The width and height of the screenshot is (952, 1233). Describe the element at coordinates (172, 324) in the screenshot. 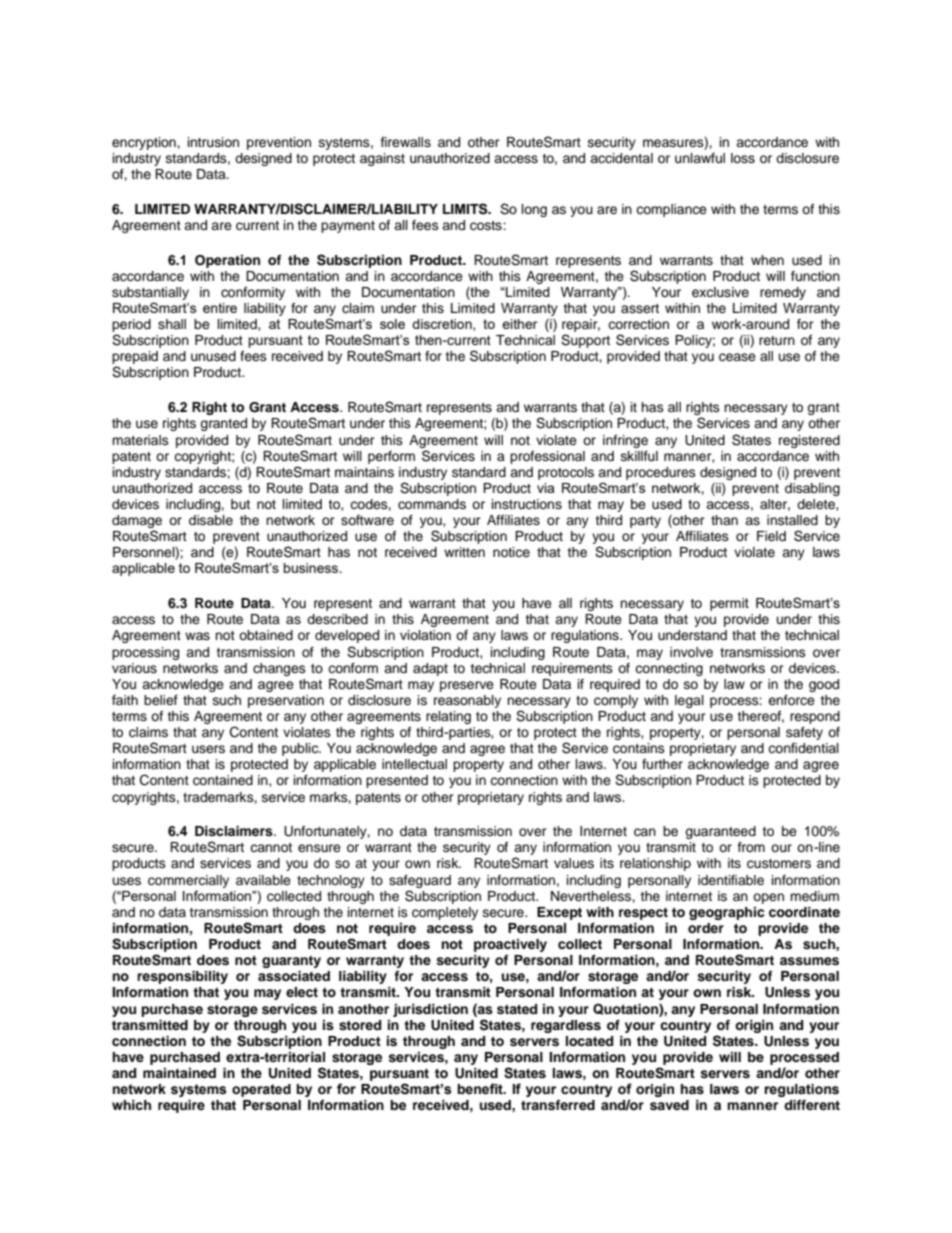

I see `shall` at that location.
